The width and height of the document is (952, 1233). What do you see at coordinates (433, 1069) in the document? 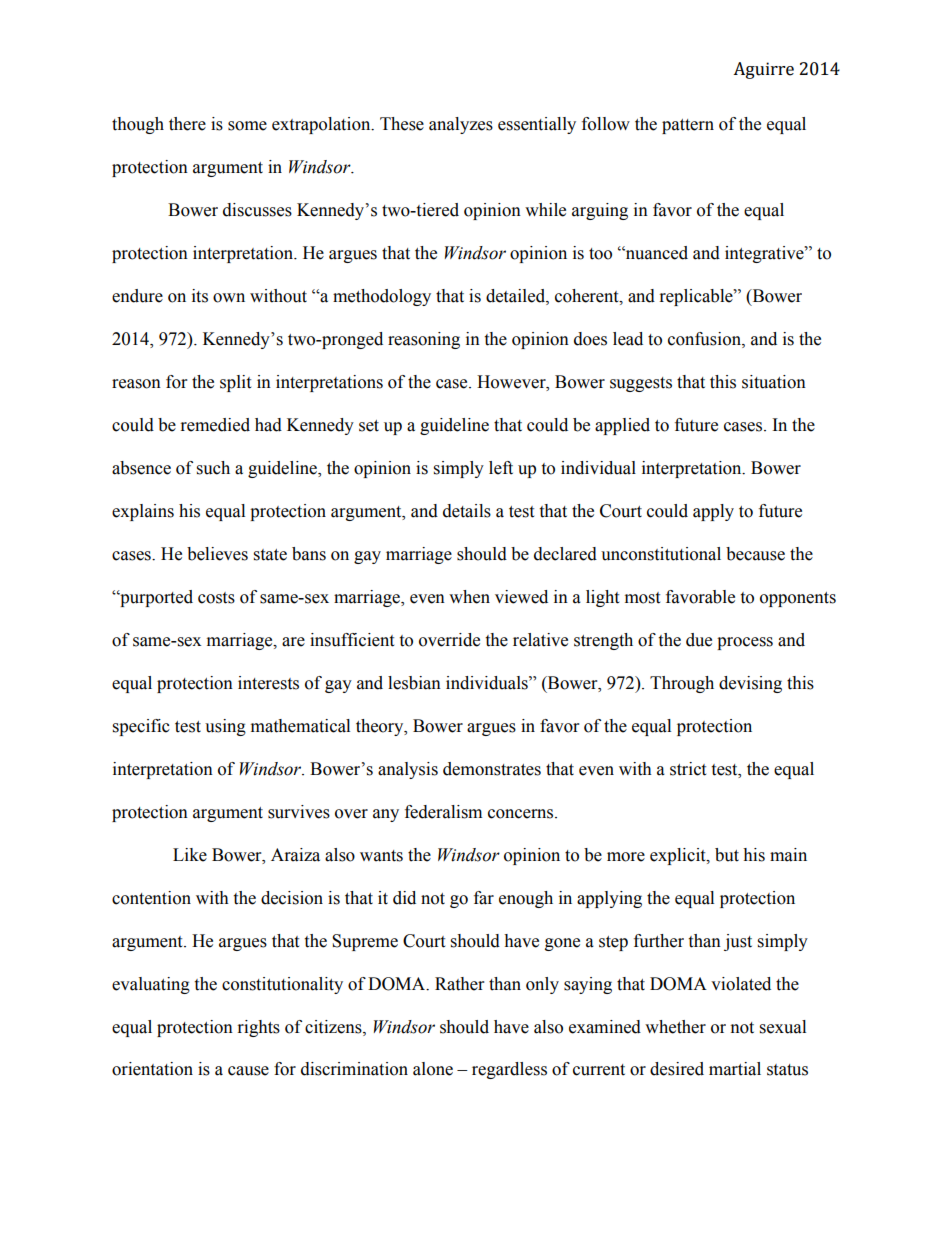
I see `alone` at bounding box center [433, 1069].
